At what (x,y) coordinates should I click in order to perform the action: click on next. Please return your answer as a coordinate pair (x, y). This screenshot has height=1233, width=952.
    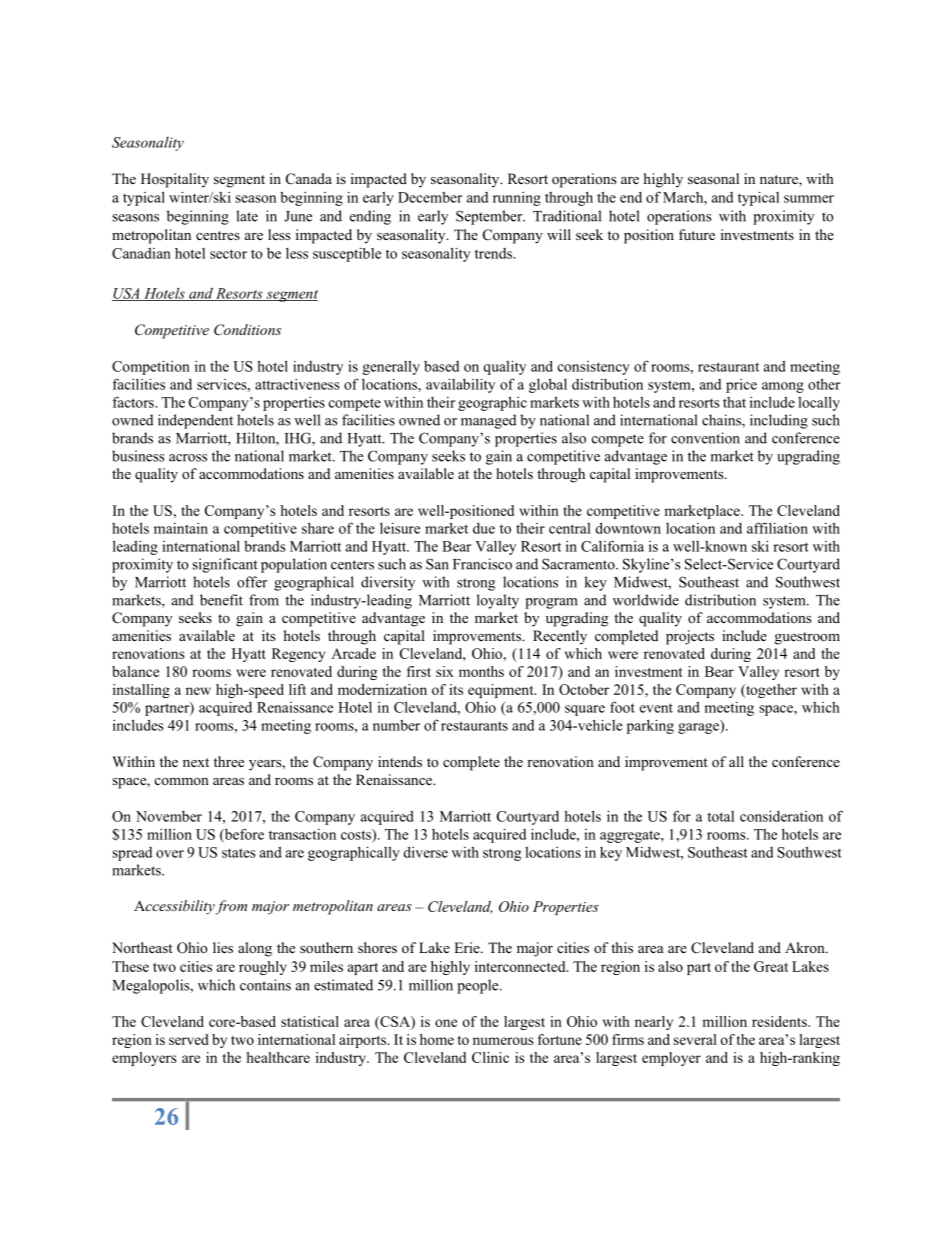
    Looking at the image, I should click on (196, 762).
